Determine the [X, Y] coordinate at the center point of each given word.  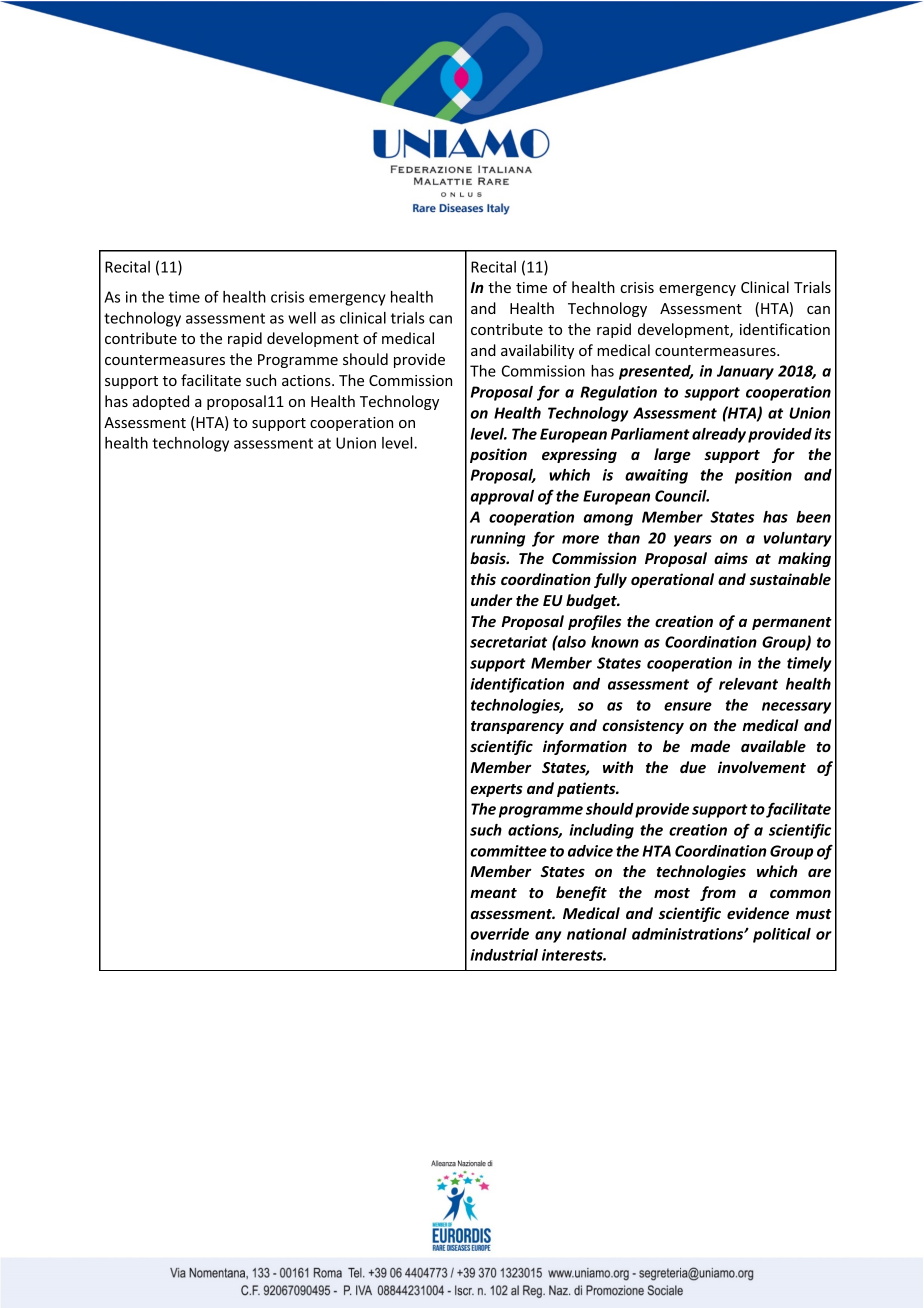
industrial [504, 955]
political [782, 935]
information [585, 747]
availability [537, 351]
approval [502, 497]
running [497, 539]
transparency [517, 727]
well [302, 318]
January [745, 372]
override [499, 934]
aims [731, 558]
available [773, 746]
